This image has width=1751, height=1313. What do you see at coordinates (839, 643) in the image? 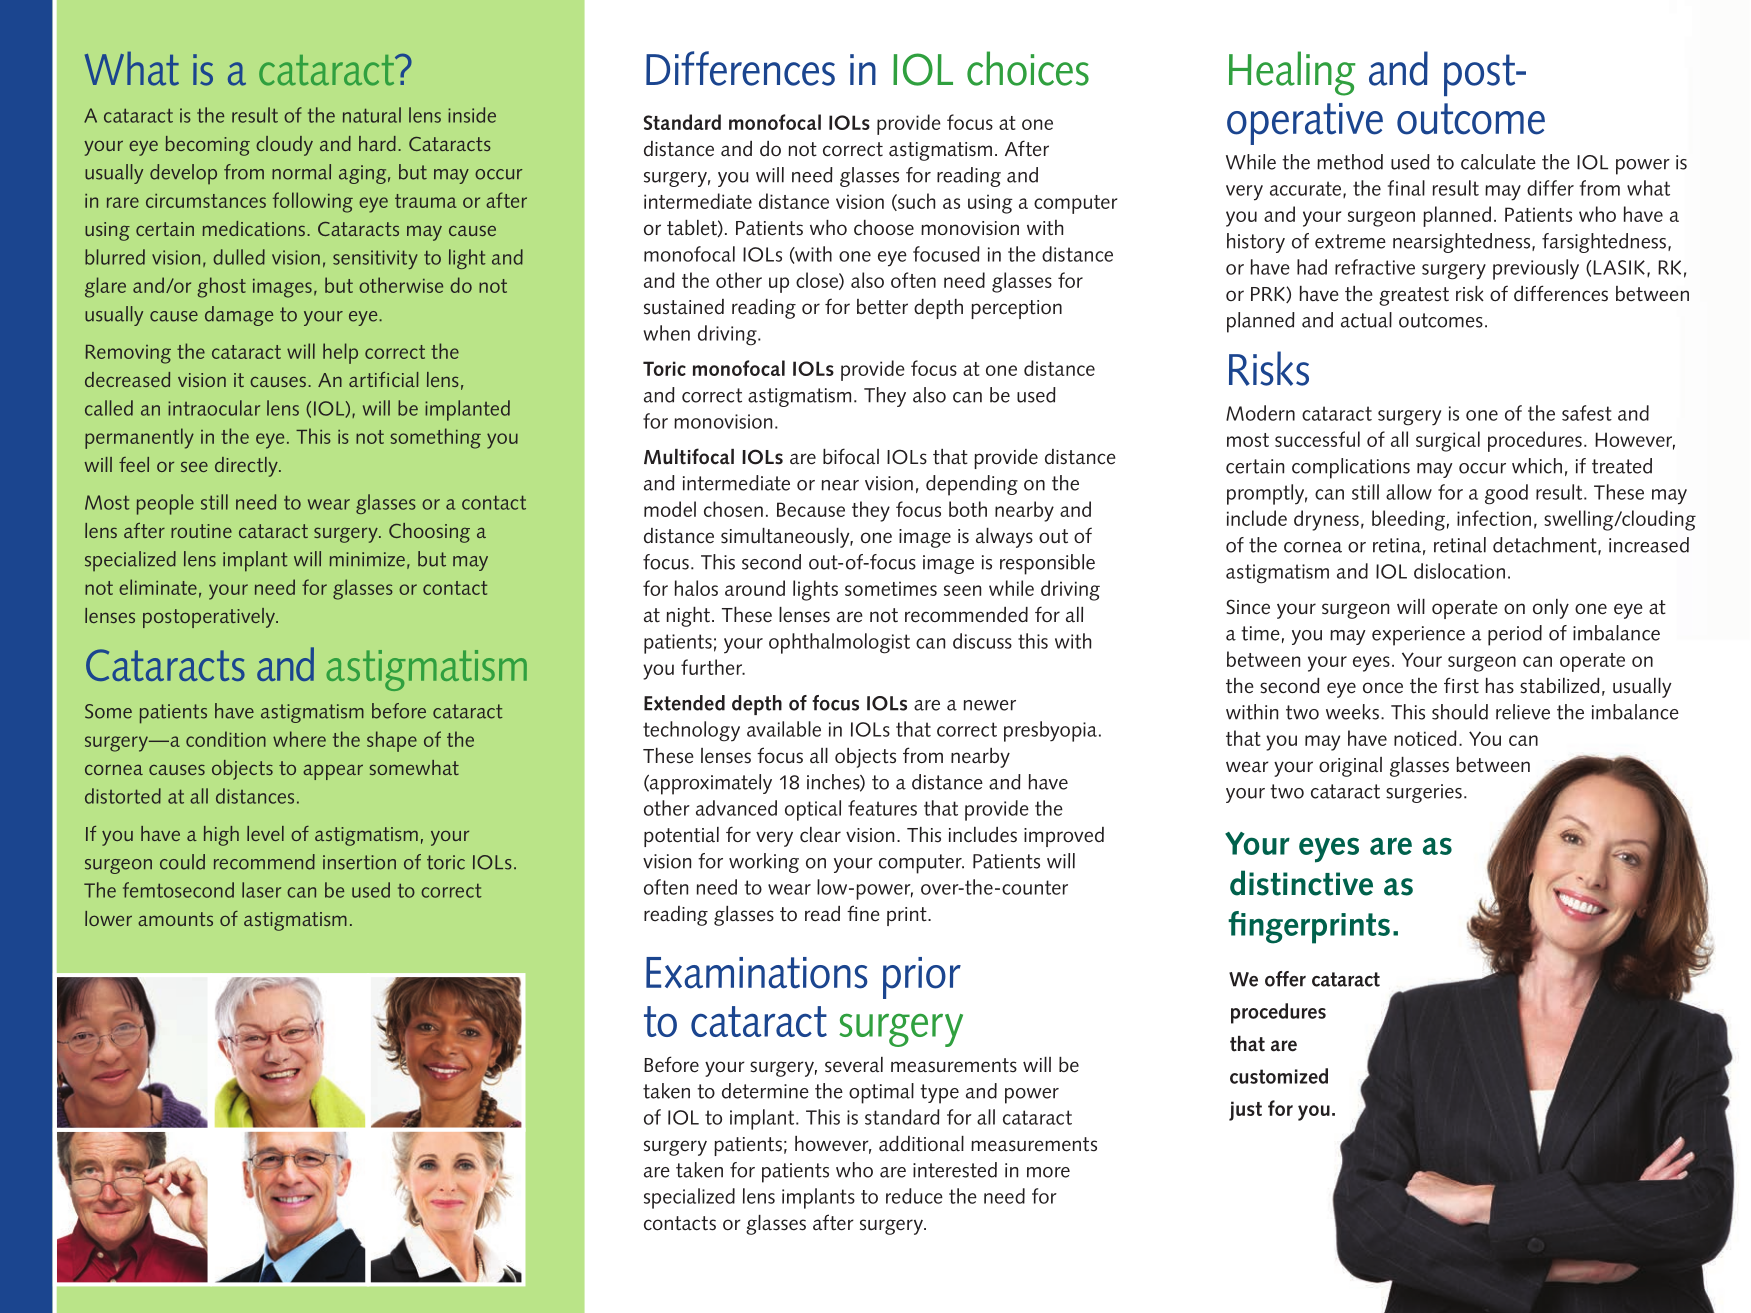
I see `ophthalmologist` at bounding box center [839, 643].
